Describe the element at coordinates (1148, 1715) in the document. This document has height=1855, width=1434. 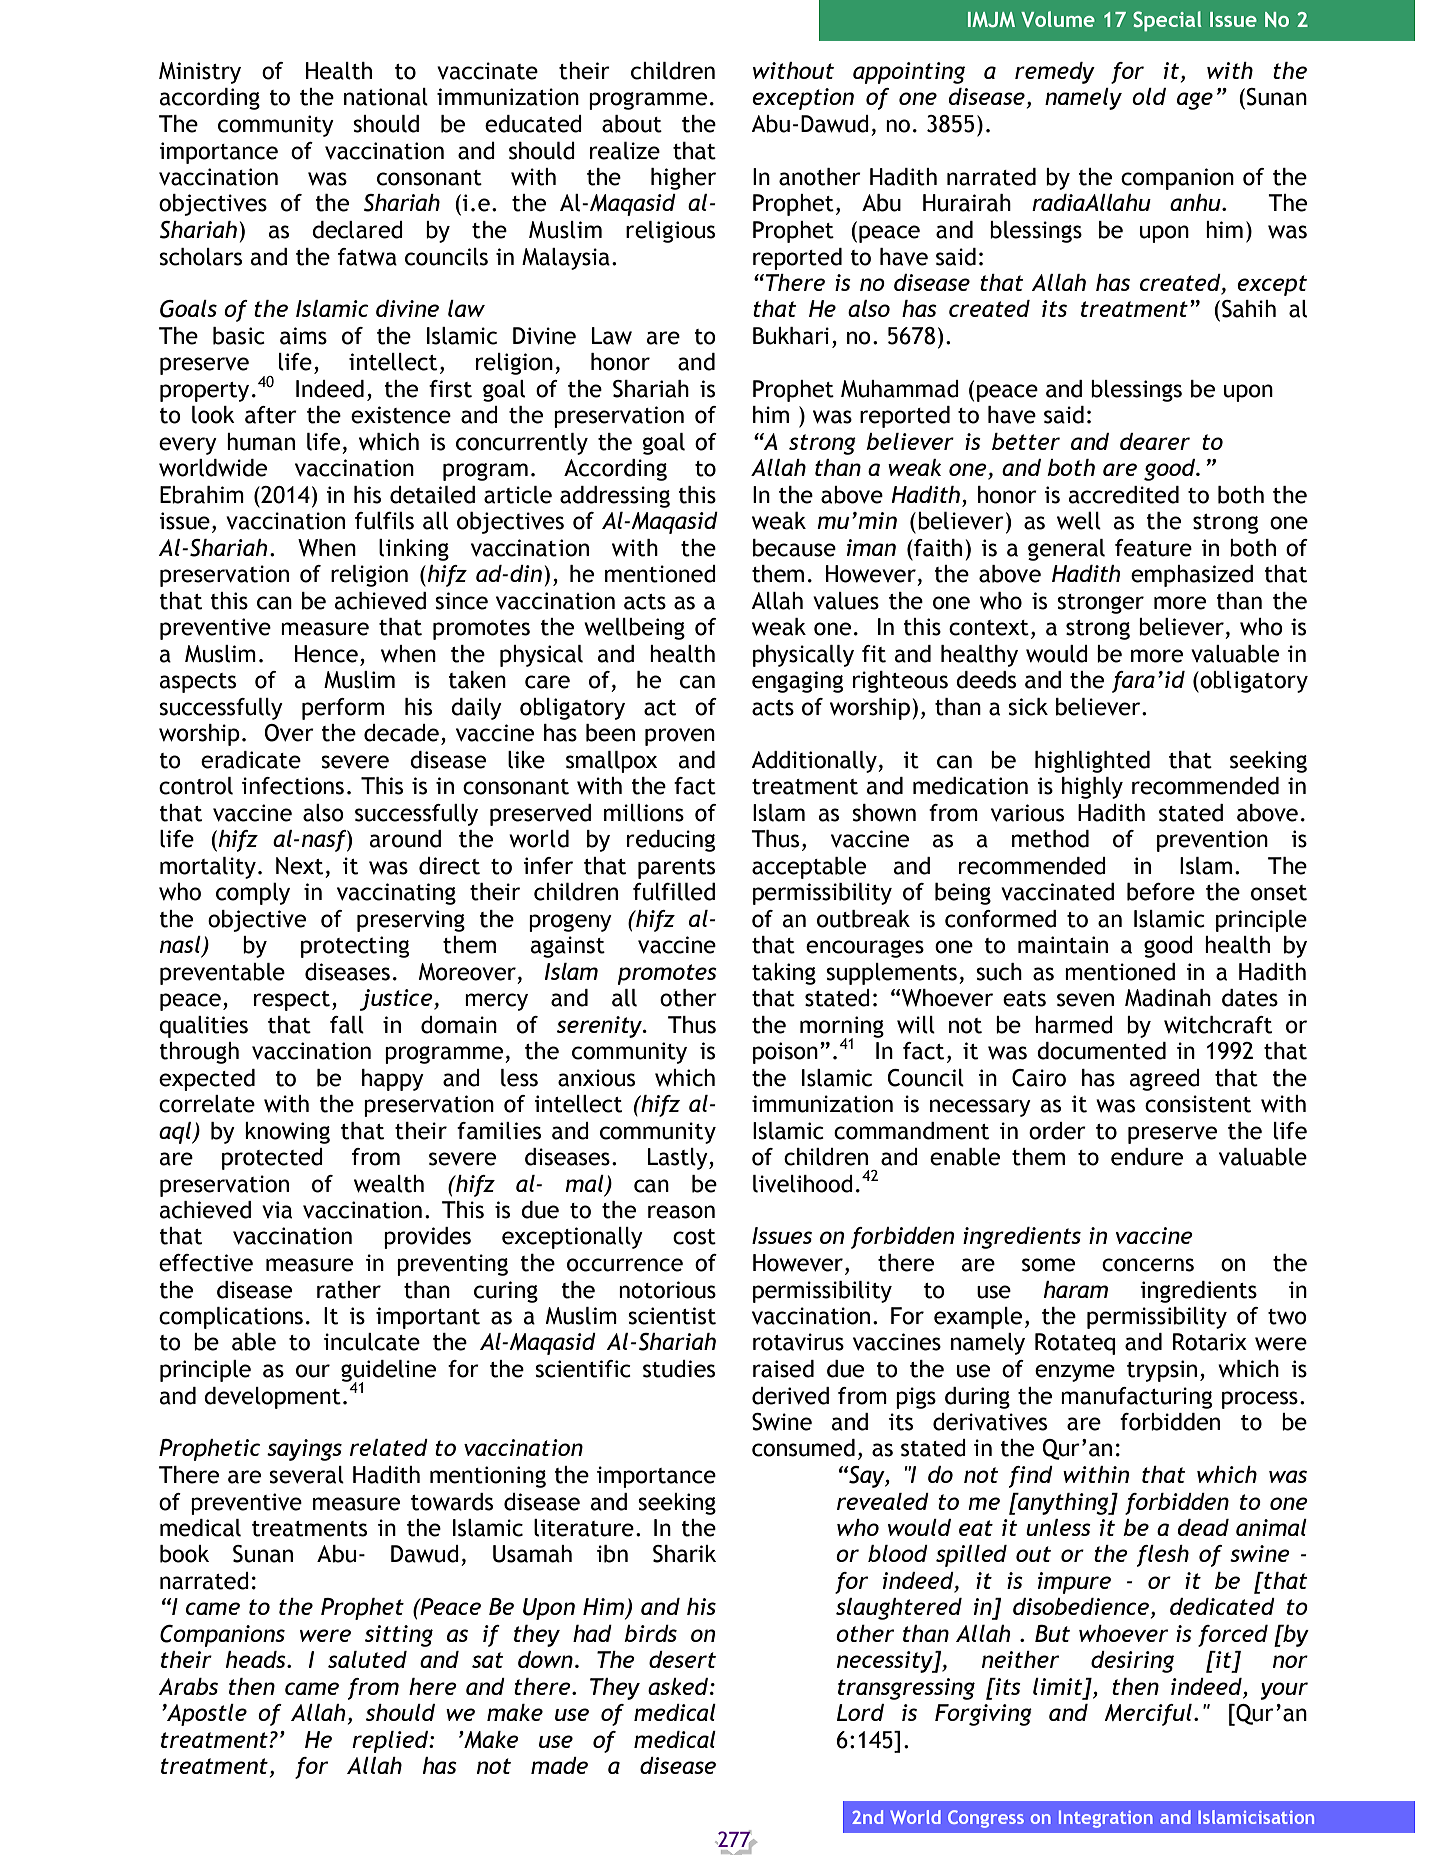
I see `Merciful` at that location.
